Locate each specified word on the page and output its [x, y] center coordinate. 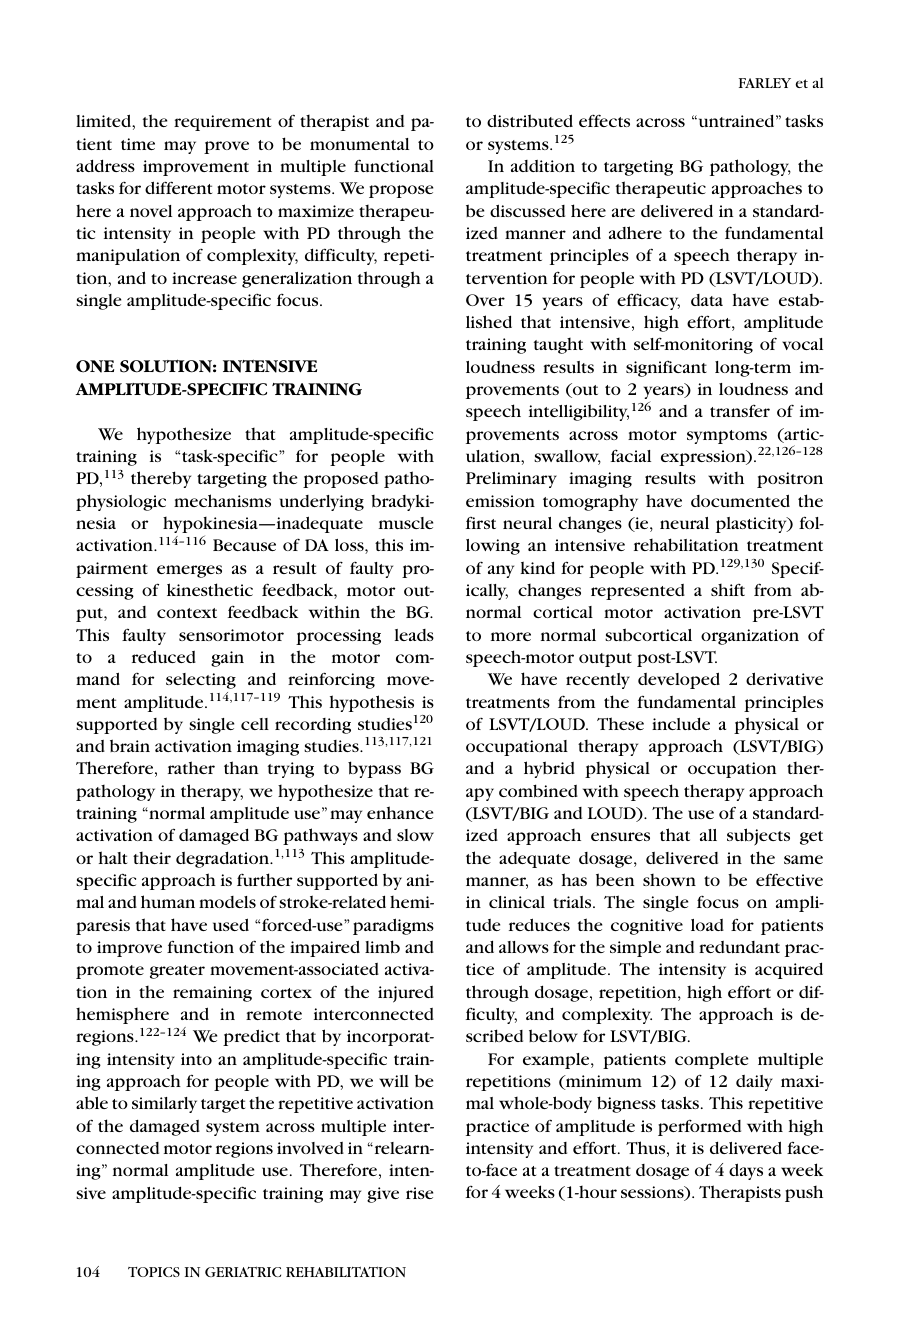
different [178, 187]
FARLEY [765, 83]
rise [419, 1193]
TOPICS [154, 1272]
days [746, 1171]
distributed [530, 120]
